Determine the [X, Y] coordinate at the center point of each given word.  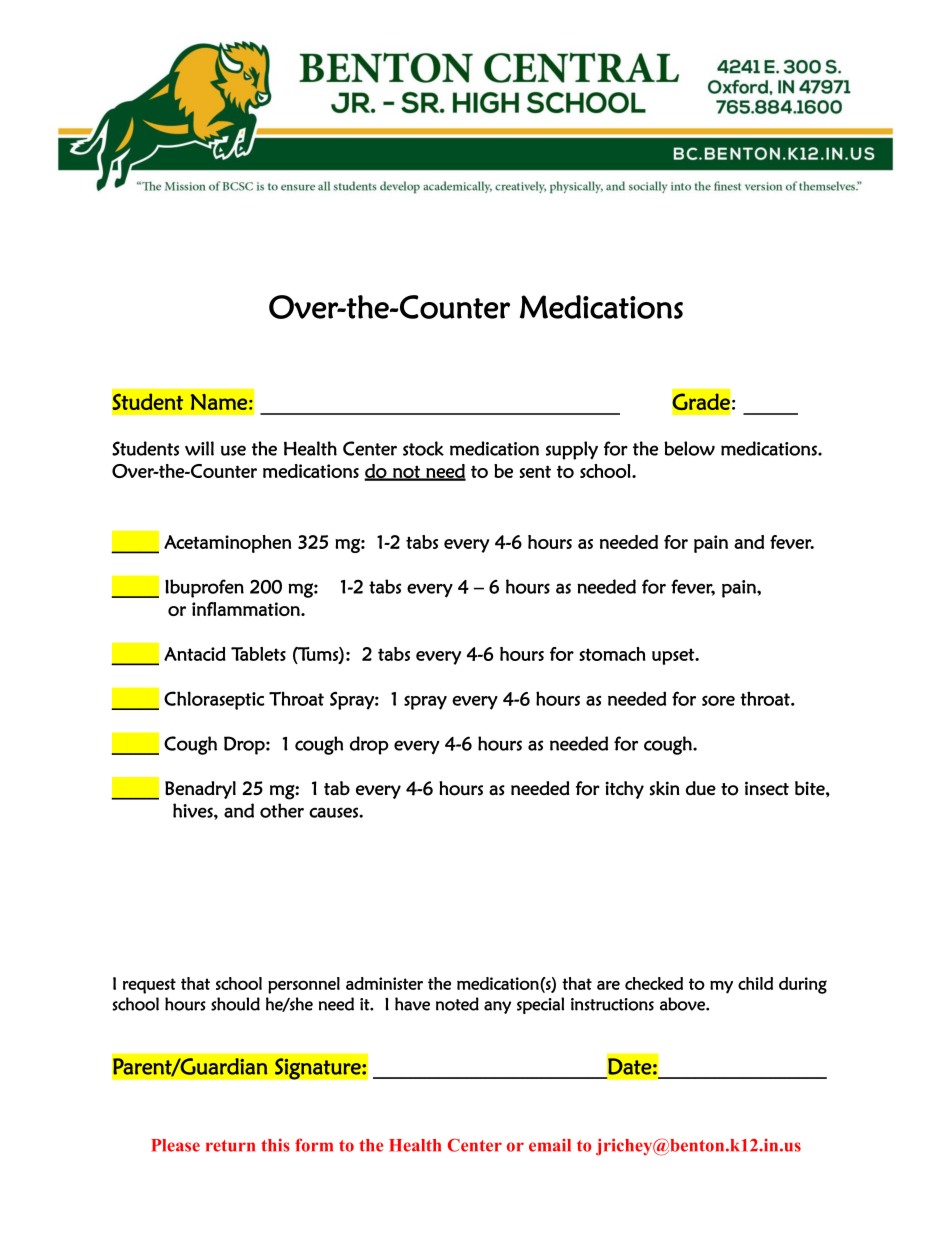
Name [219, 402]
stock [423, 448]
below [689, 448]
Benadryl [200, 790]
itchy [624, 790]
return [230, 1146]
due [701, 788]
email [550, 1145]
